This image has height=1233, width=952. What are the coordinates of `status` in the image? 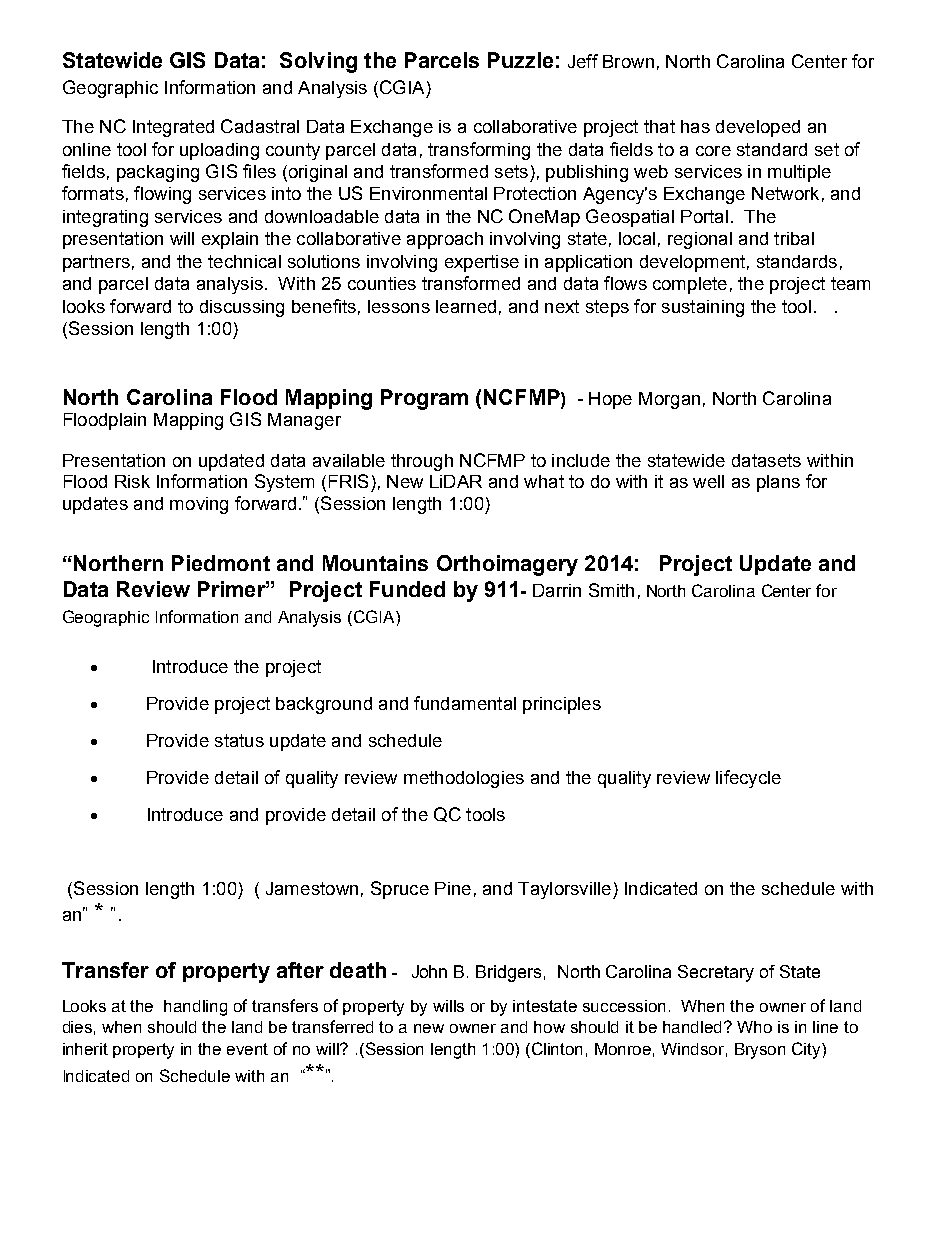 It's located at (239, 740).
